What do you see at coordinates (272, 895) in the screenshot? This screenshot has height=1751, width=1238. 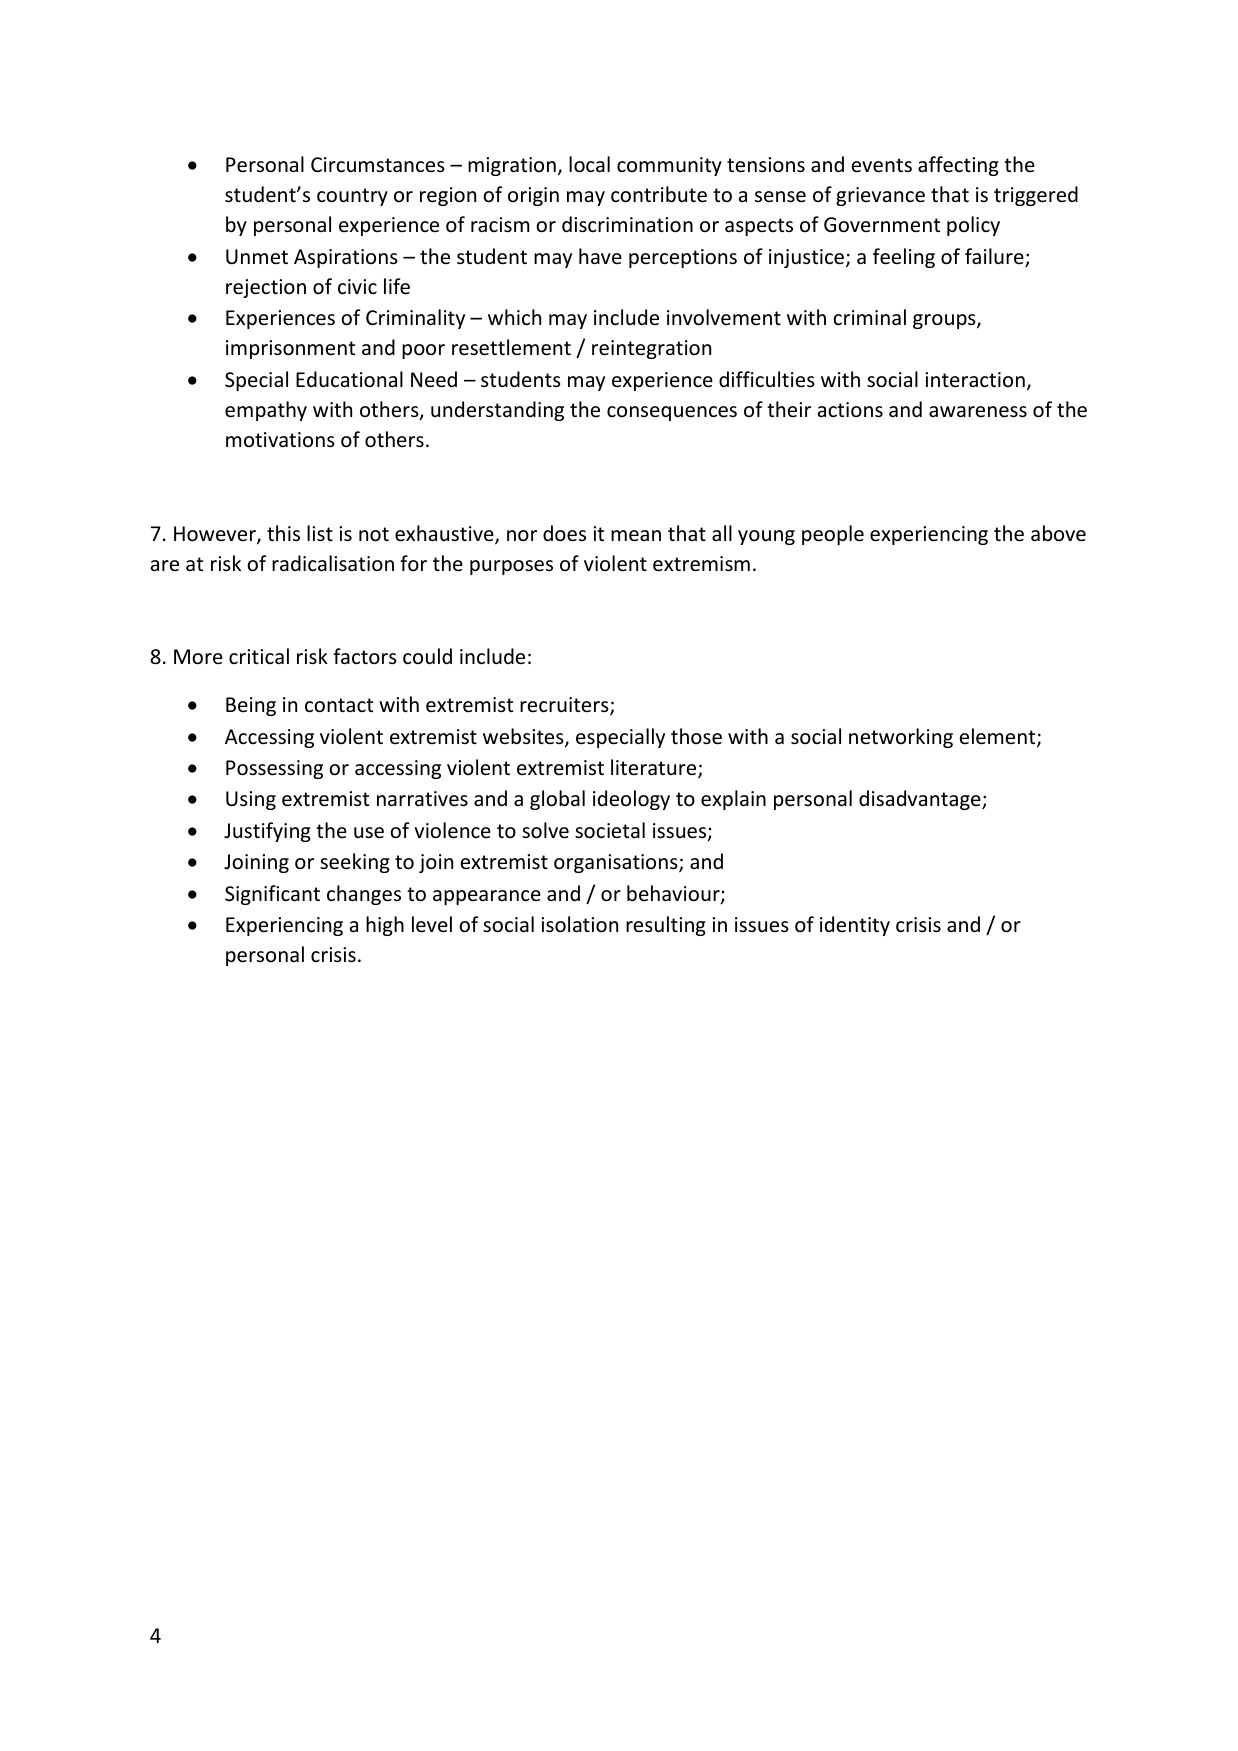 I see `Significant` at bounding box center [272, 895].
